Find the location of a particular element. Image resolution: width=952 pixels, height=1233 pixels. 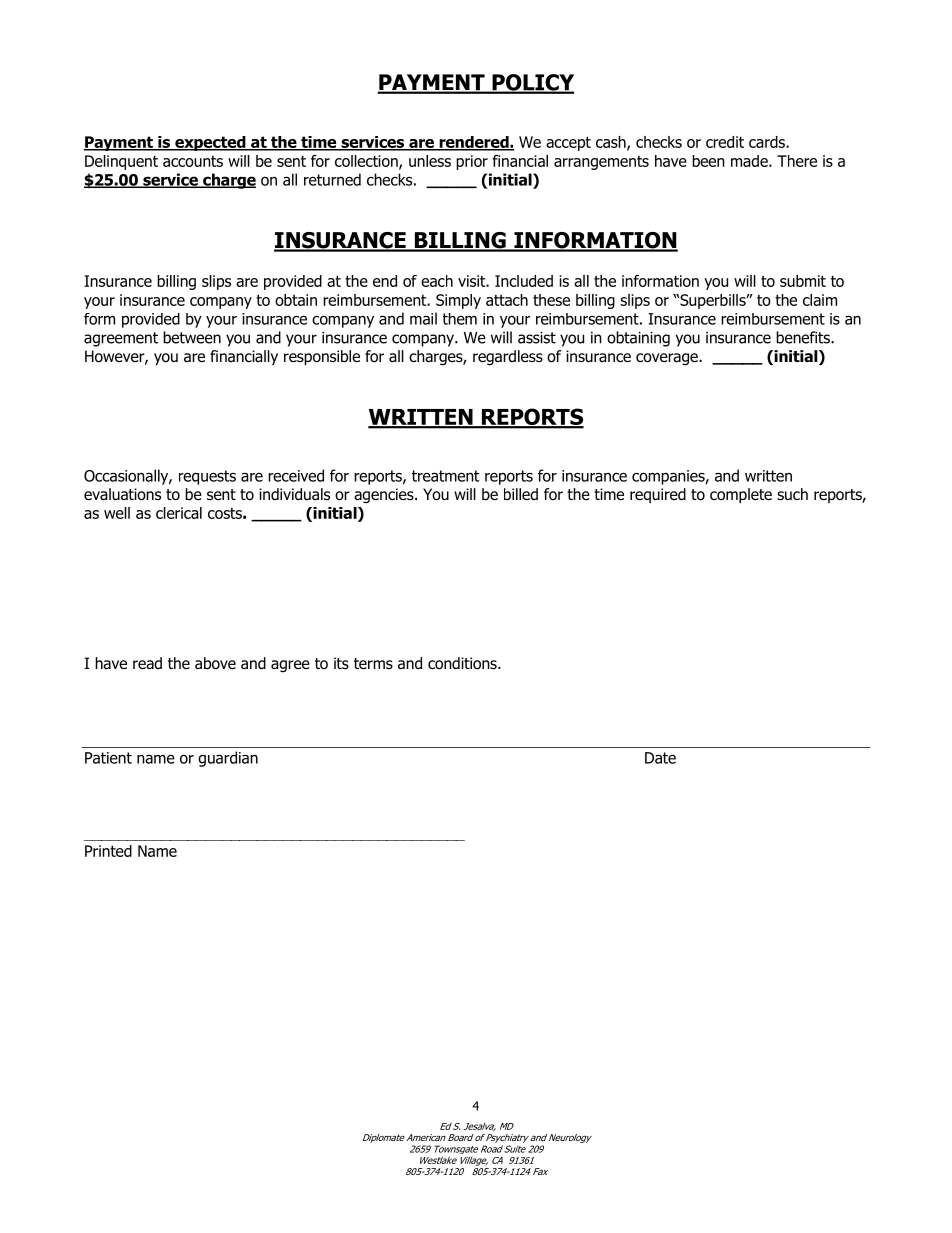

responsible is located at coordinates (322, 357).
